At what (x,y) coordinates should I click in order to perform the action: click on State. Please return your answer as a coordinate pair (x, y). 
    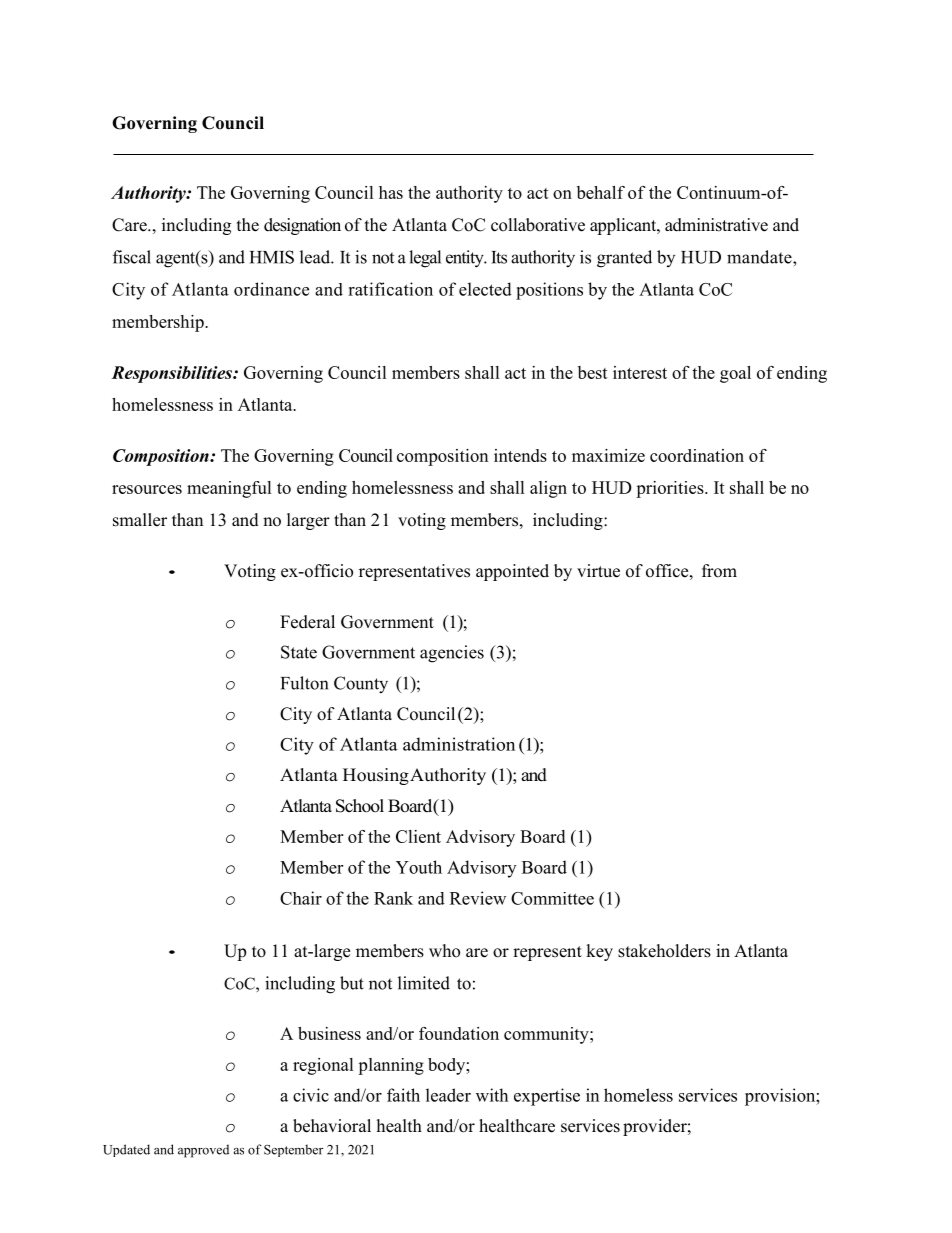
    Looking at the image, I should click on (299, 652).
